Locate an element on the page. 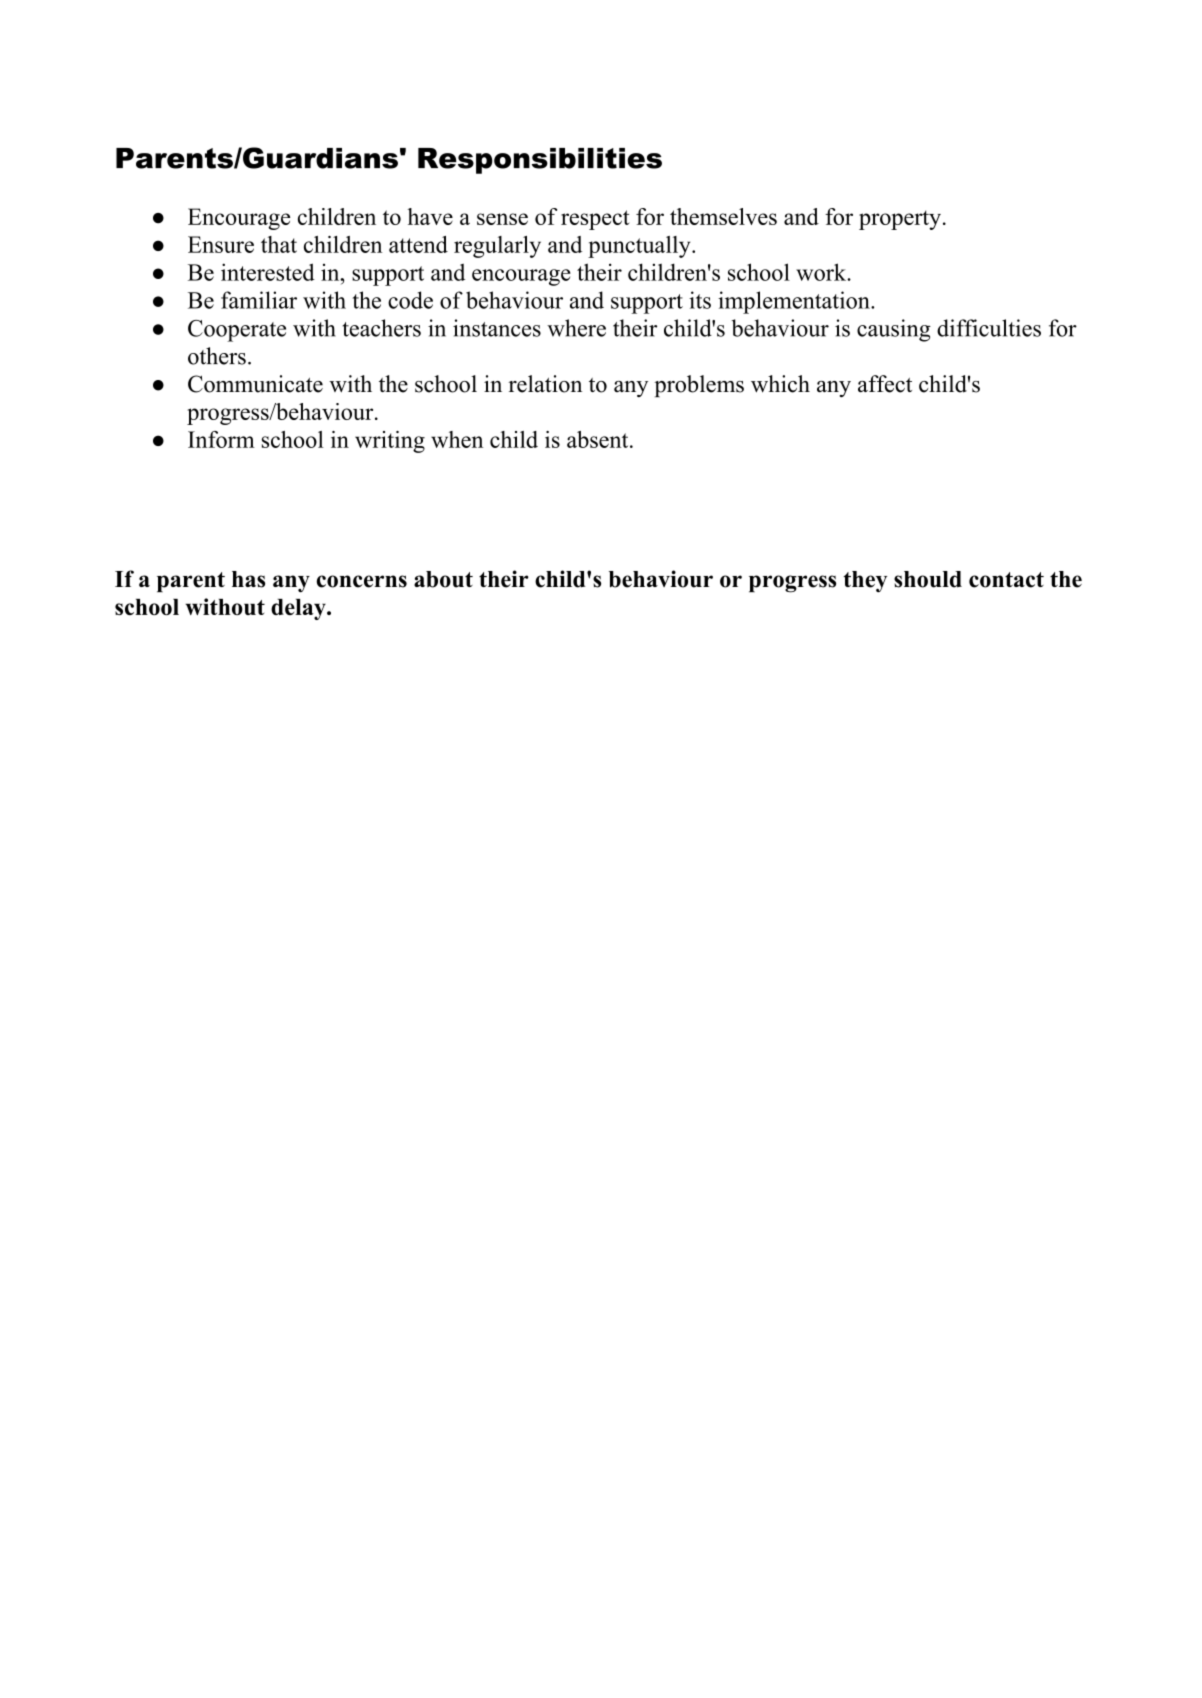  delay is located at coordinates (299, 609).
